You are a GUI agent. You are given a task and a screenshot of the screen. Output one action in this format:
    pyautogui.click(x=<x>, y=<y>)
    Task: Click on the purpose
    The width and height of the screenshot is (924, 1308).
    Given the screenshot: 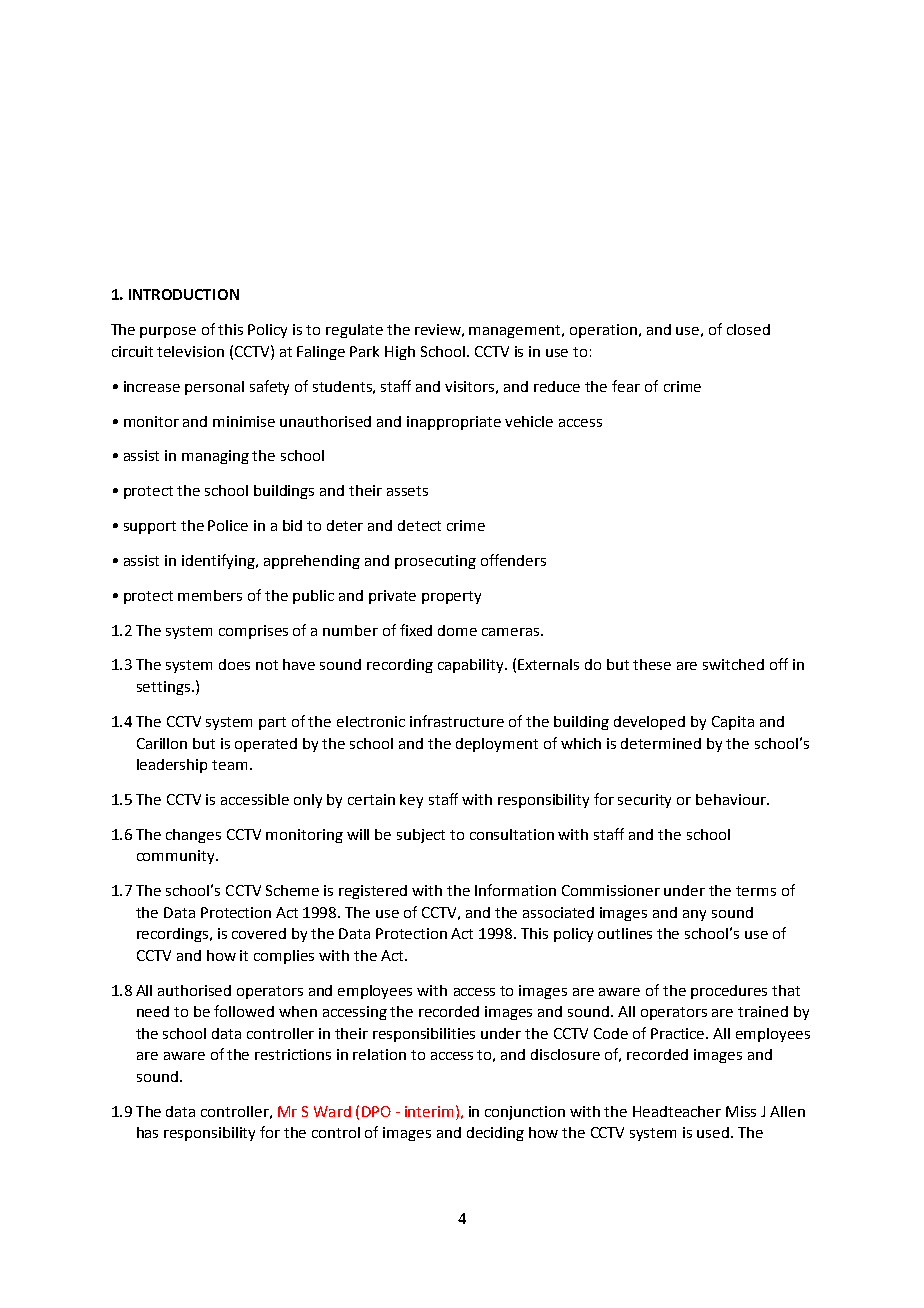 What is the action you would take?
    pyautogui.click(x=168, y=332)
